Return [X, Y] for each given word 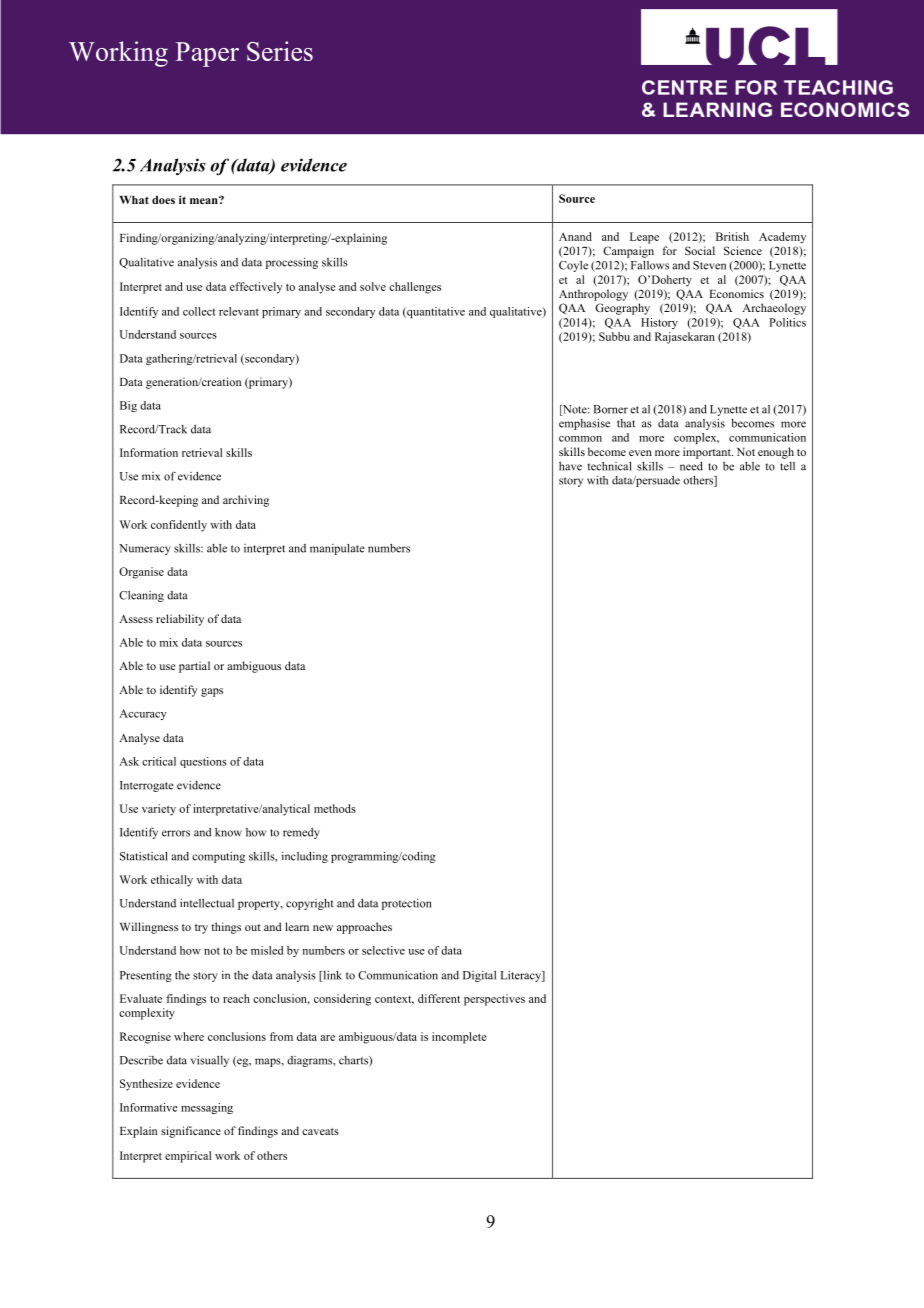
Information [149, 452]
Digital [479, 976]
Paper [207, 54]
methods [335, 808]
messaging [207, 1108]
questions [203, 762]
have [570, 466]
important [708, 453]
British [732, 236]
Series [280, 51]
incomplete [459, 1038]
